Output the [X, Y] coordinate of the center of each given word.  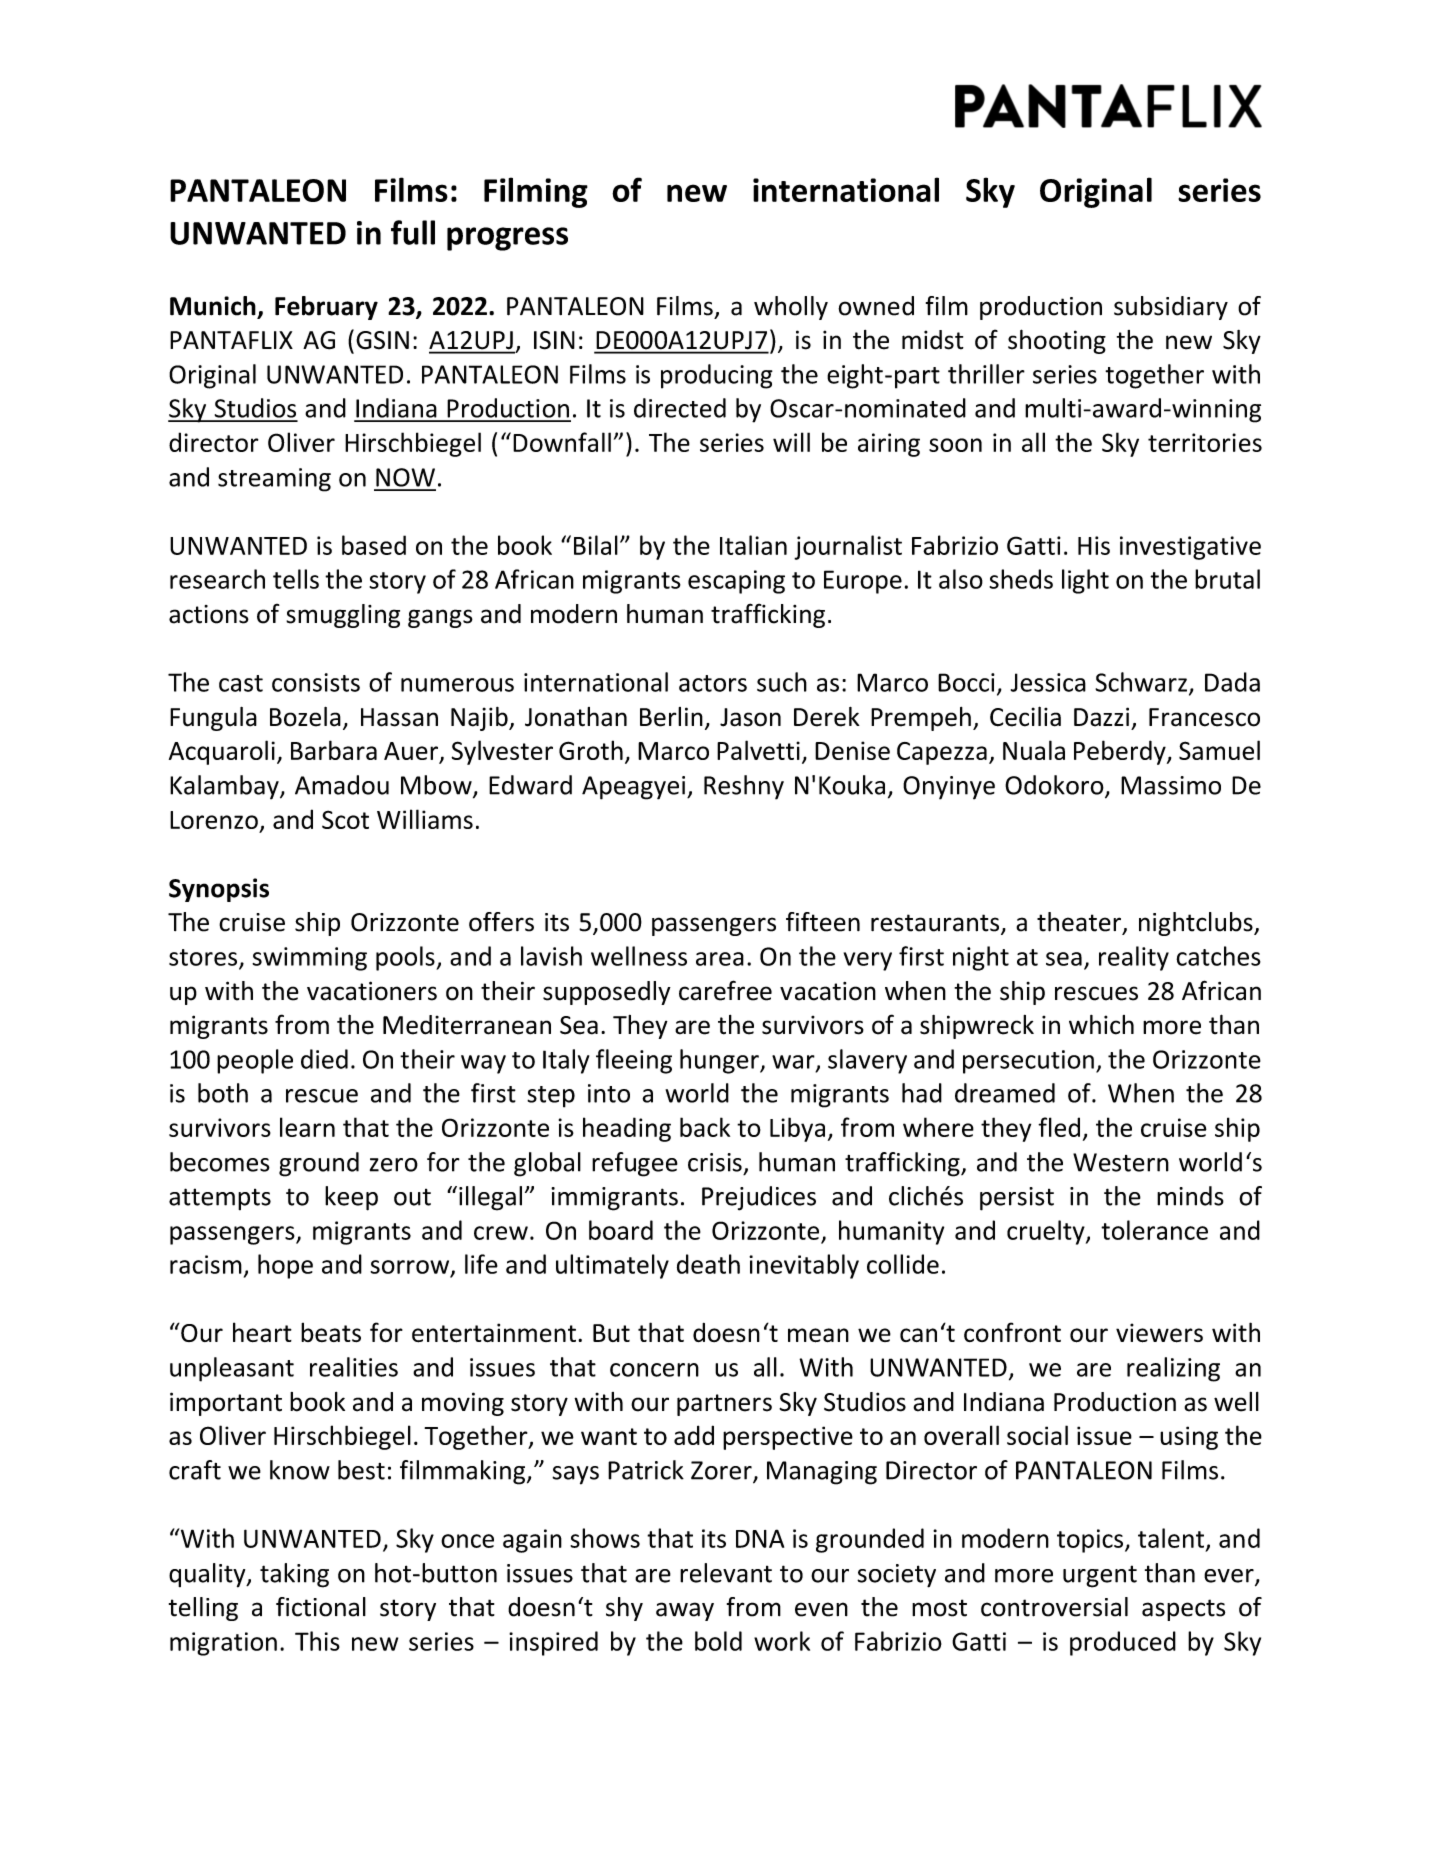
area [720, 959]
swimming [309, 959]
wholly [791, 308]
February [326, 308]
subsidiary [1171, 308]
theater [1079, 922]
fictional [321, 1607]
